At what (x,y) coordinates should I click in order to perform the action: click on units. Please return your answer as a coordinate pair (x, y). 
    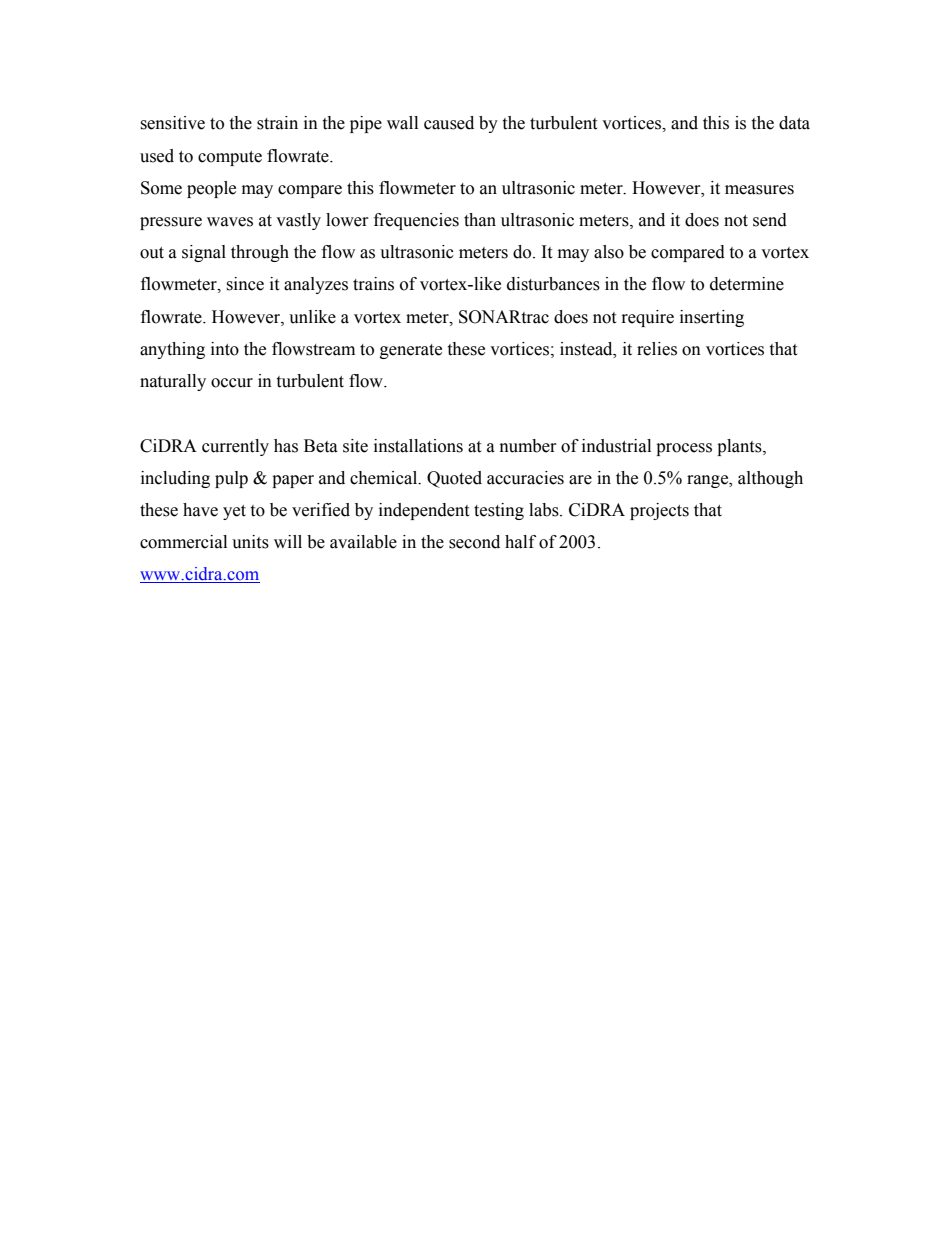
    Looking at the image, I should click on (250, 542).
